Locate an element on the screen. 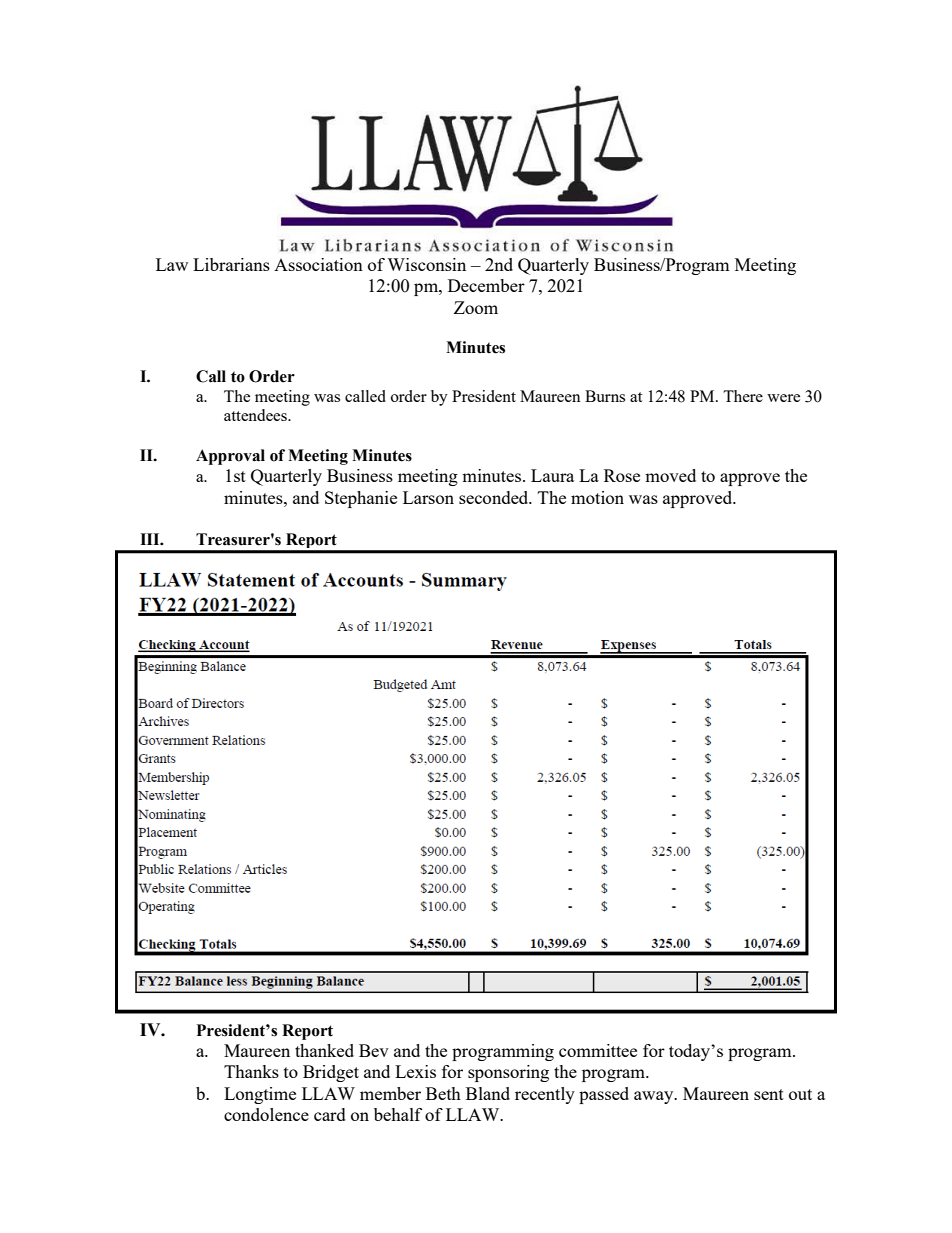  Bridget is located at coordinates (331, 1073).
